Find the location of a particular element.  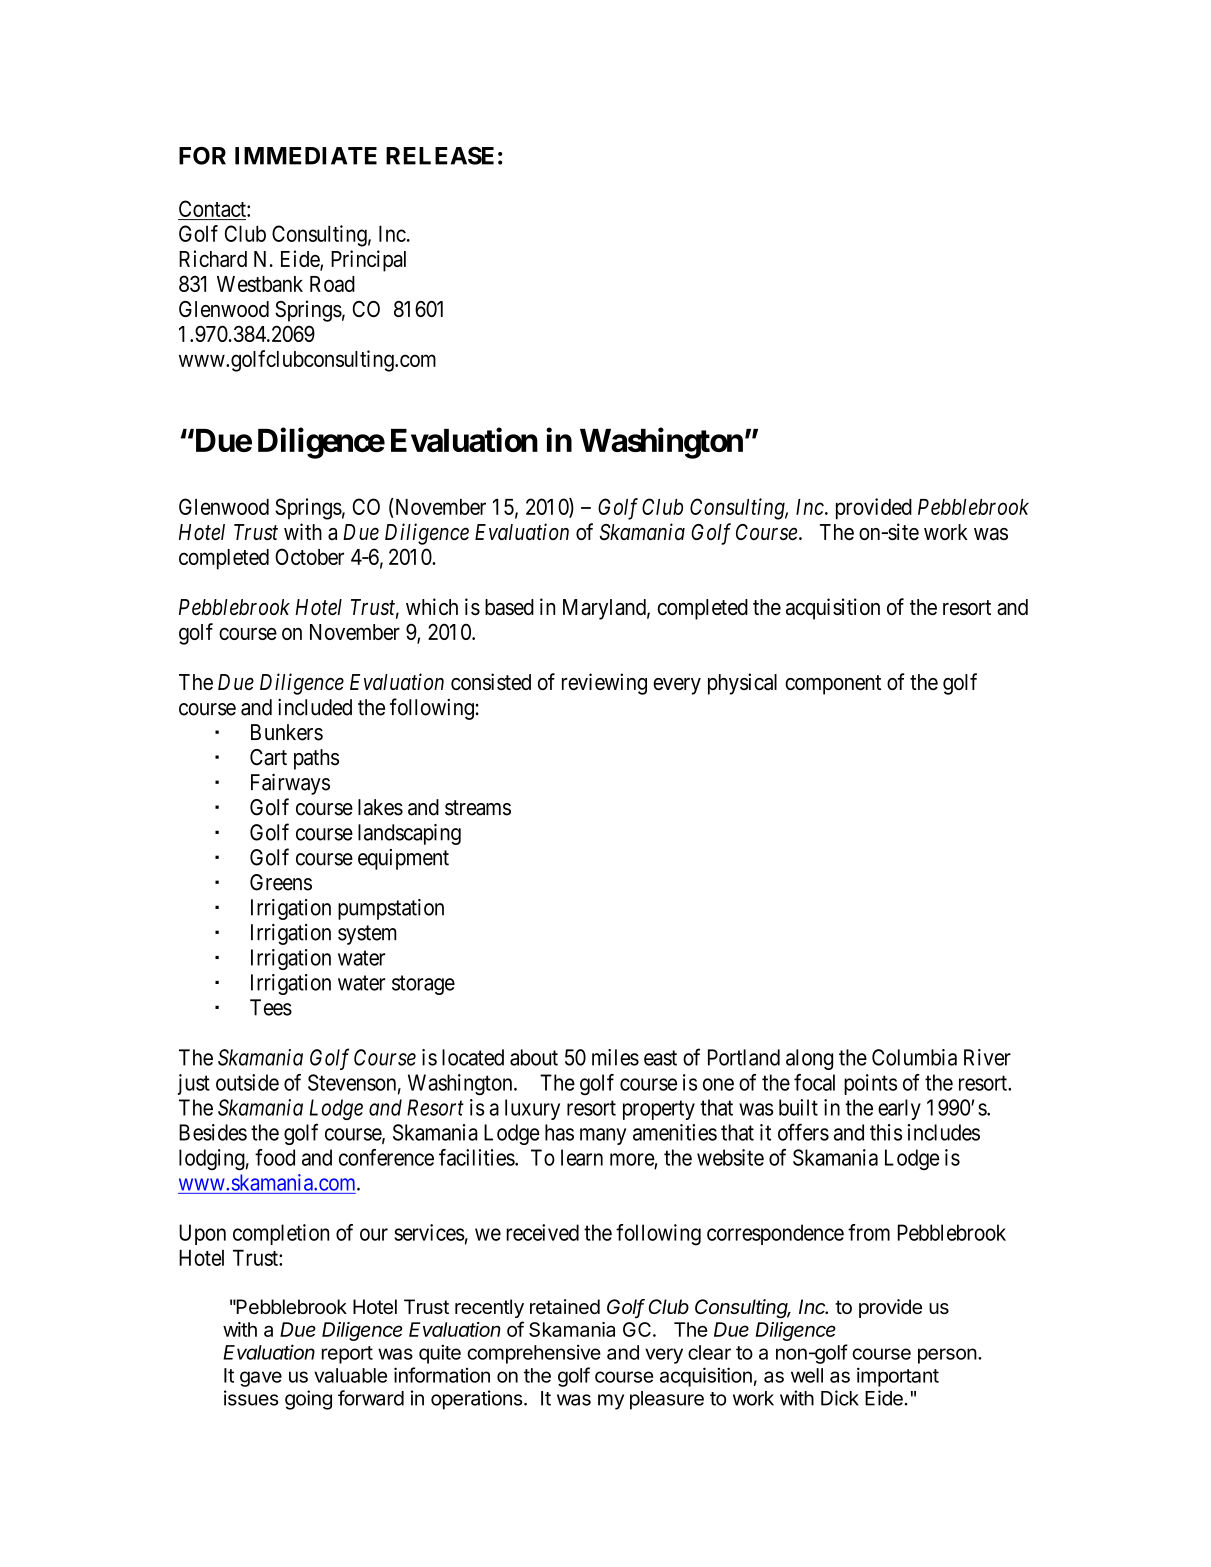

October is located at coordinates (309, 556).
